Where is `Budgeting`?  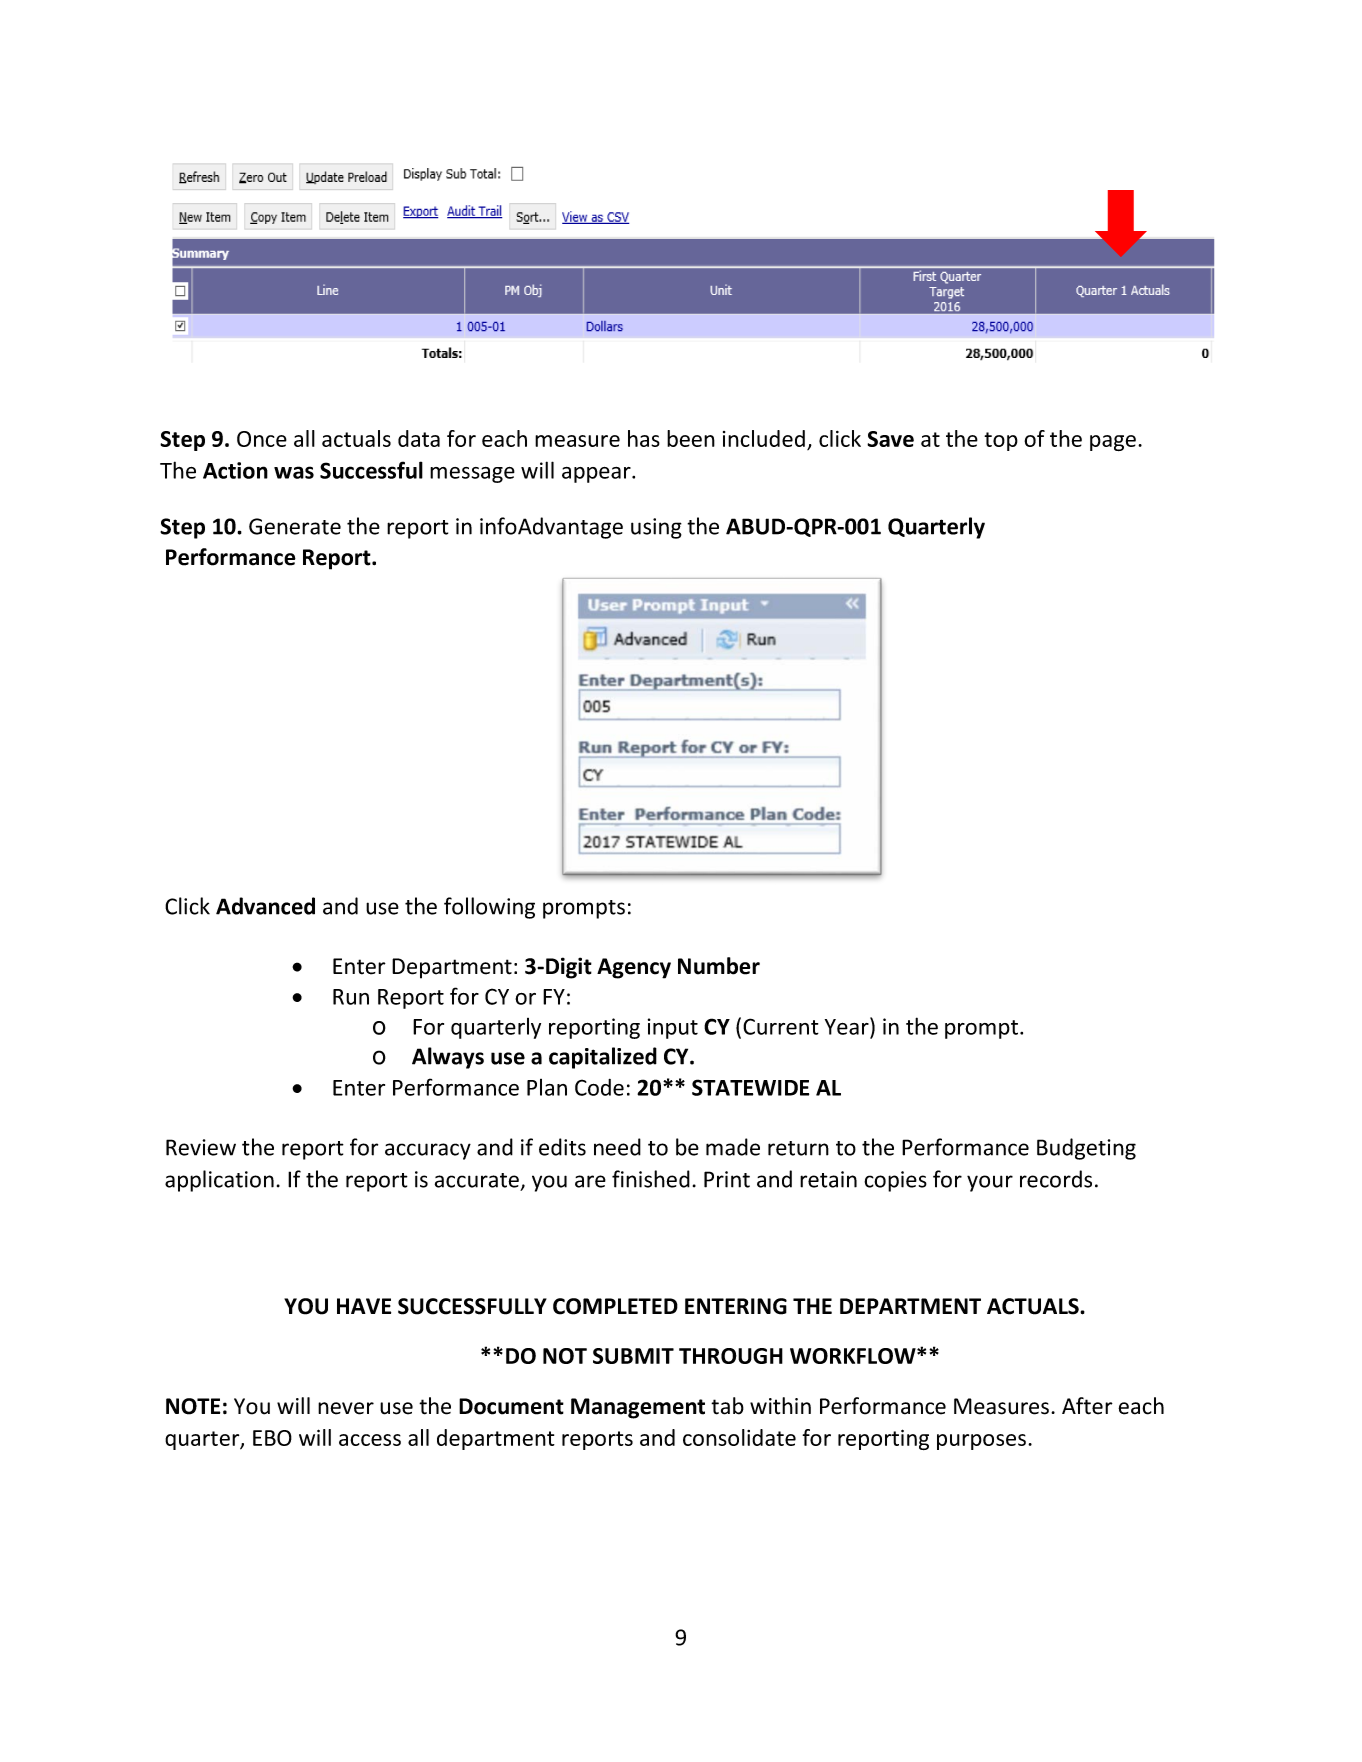 Budgeting is located at coordinates (1086, 1149).
